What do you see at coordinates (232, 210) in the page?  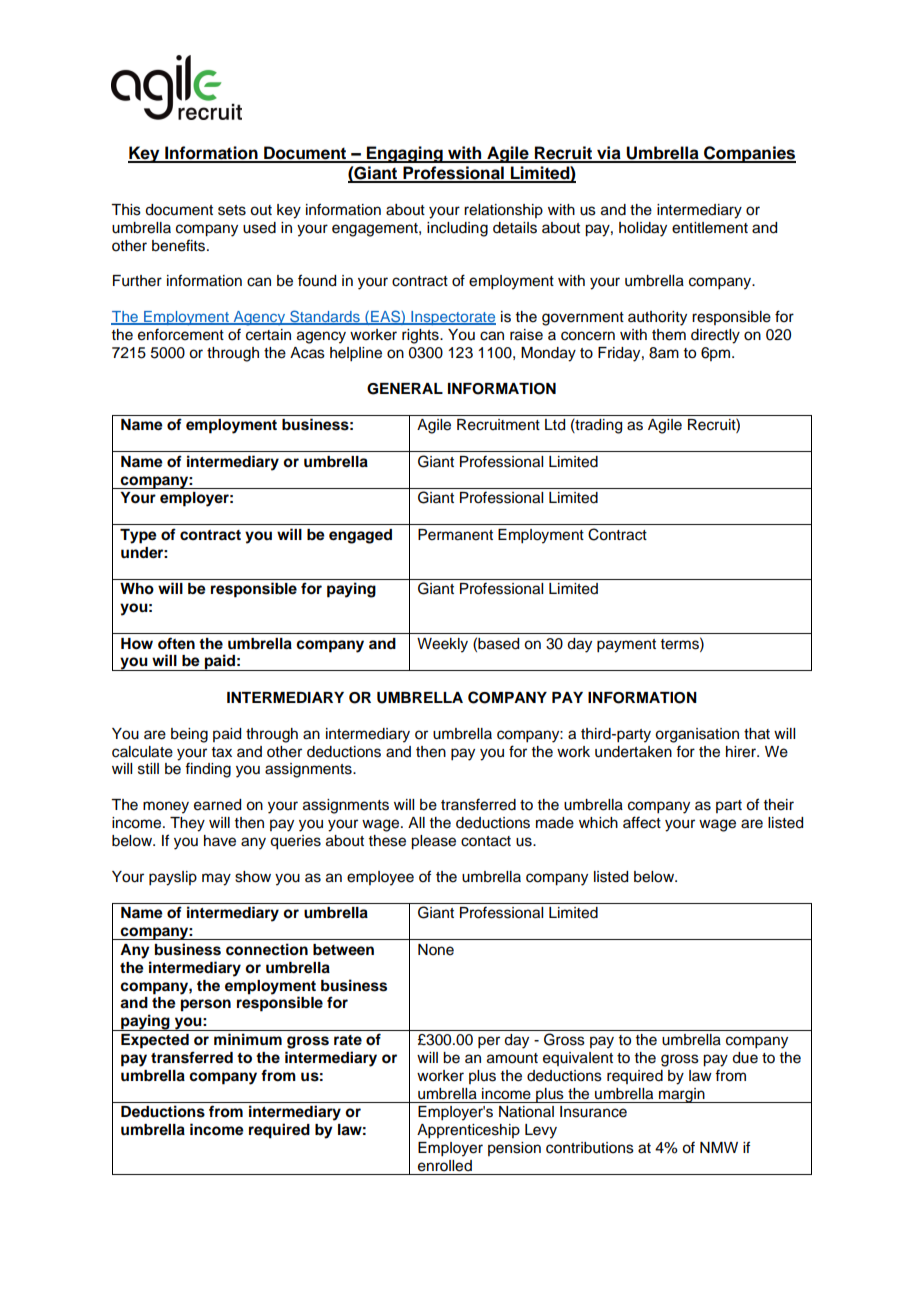 I see `sets` at bounding box center [232, 210].
